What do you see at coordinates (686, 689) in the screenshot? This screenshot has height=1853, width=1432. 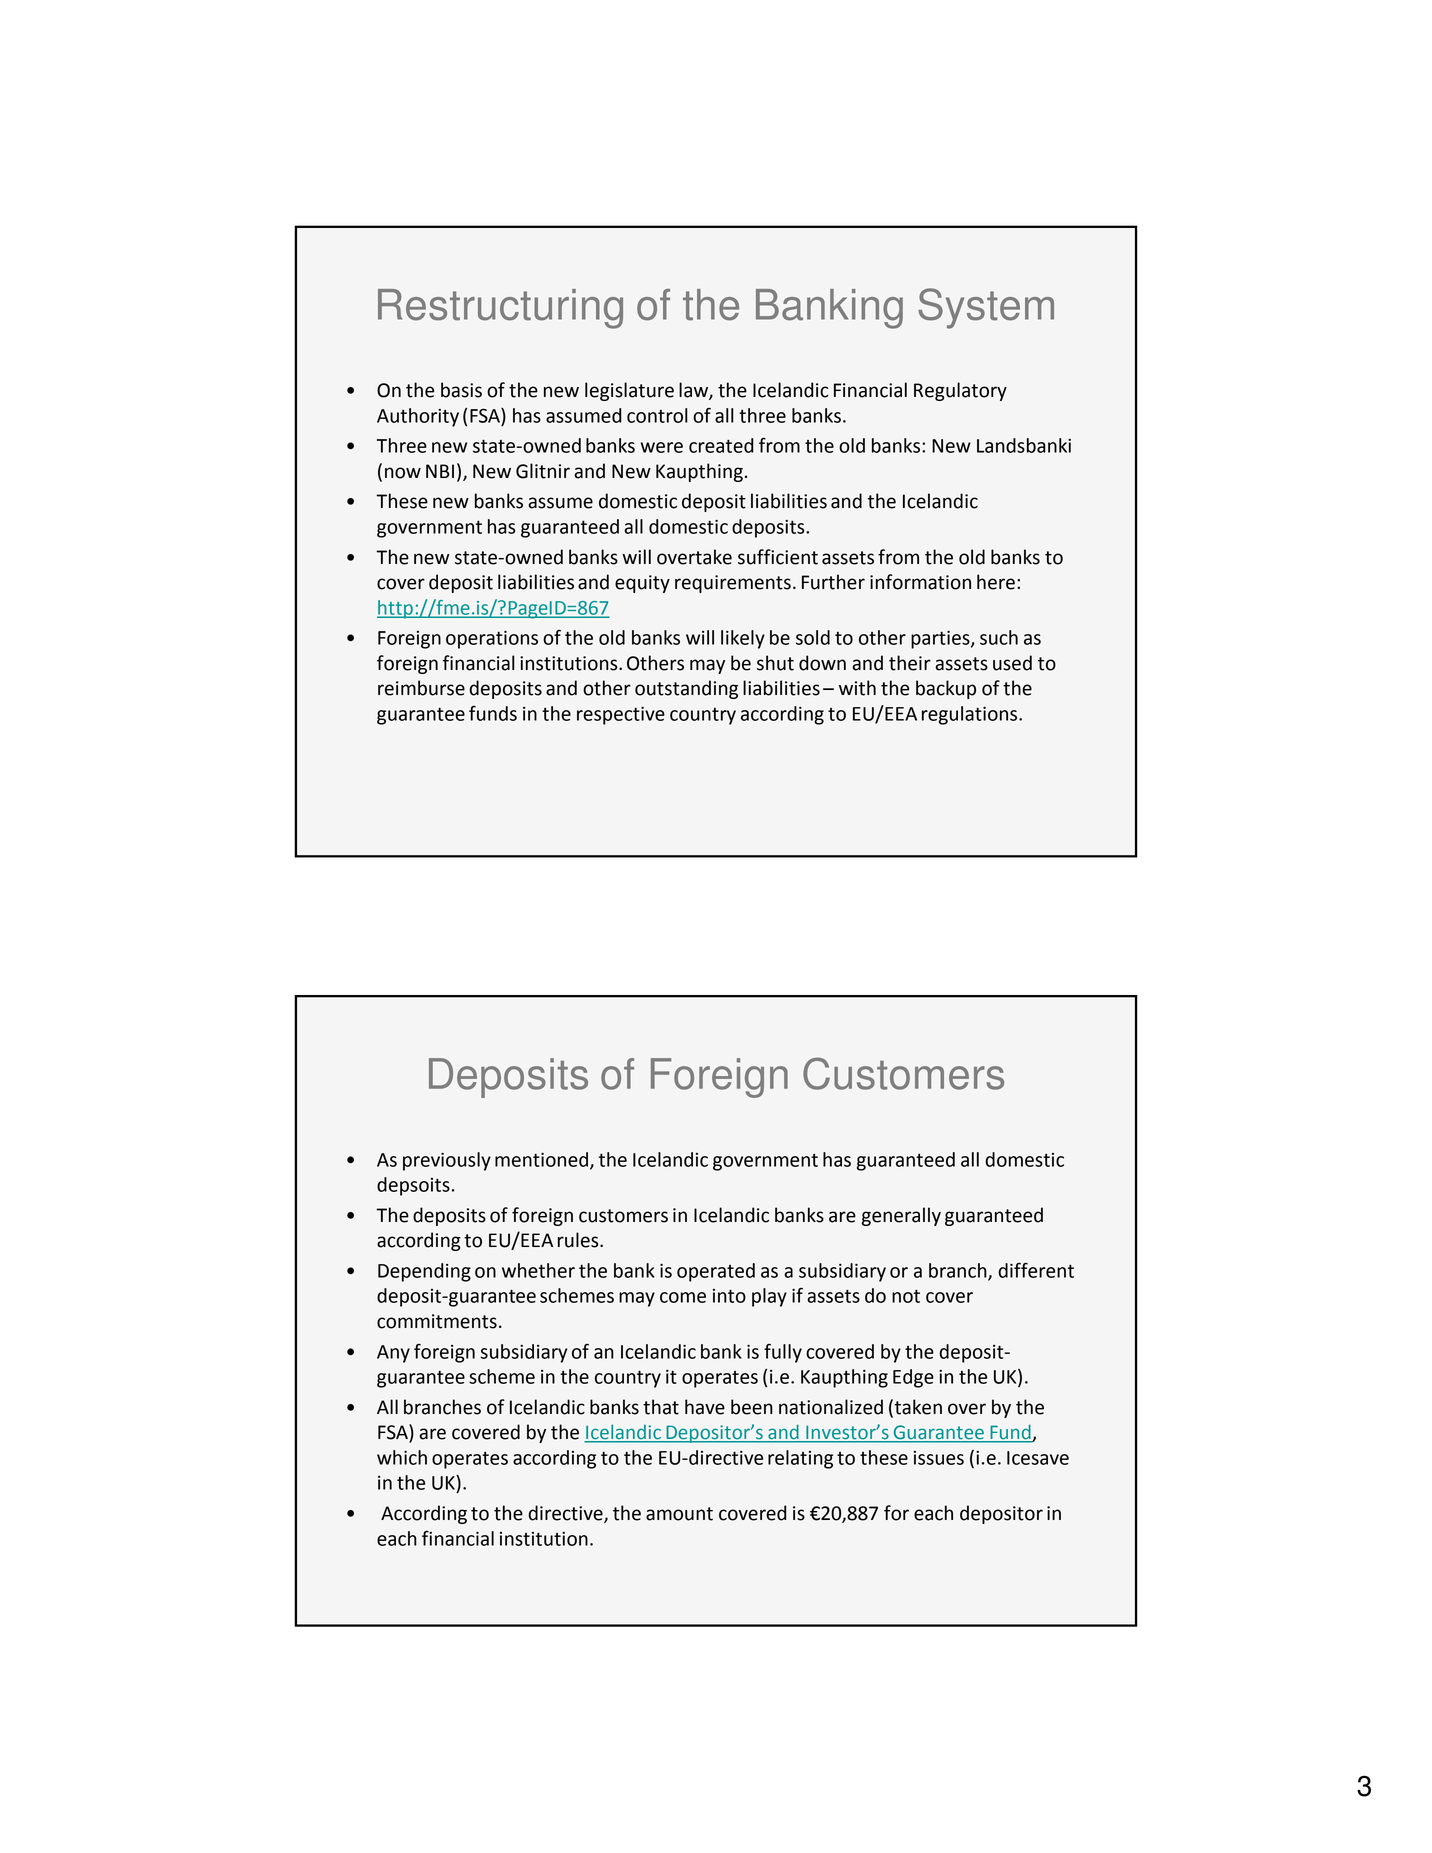 I see `outstanding` at bounding box center [686, 689].
